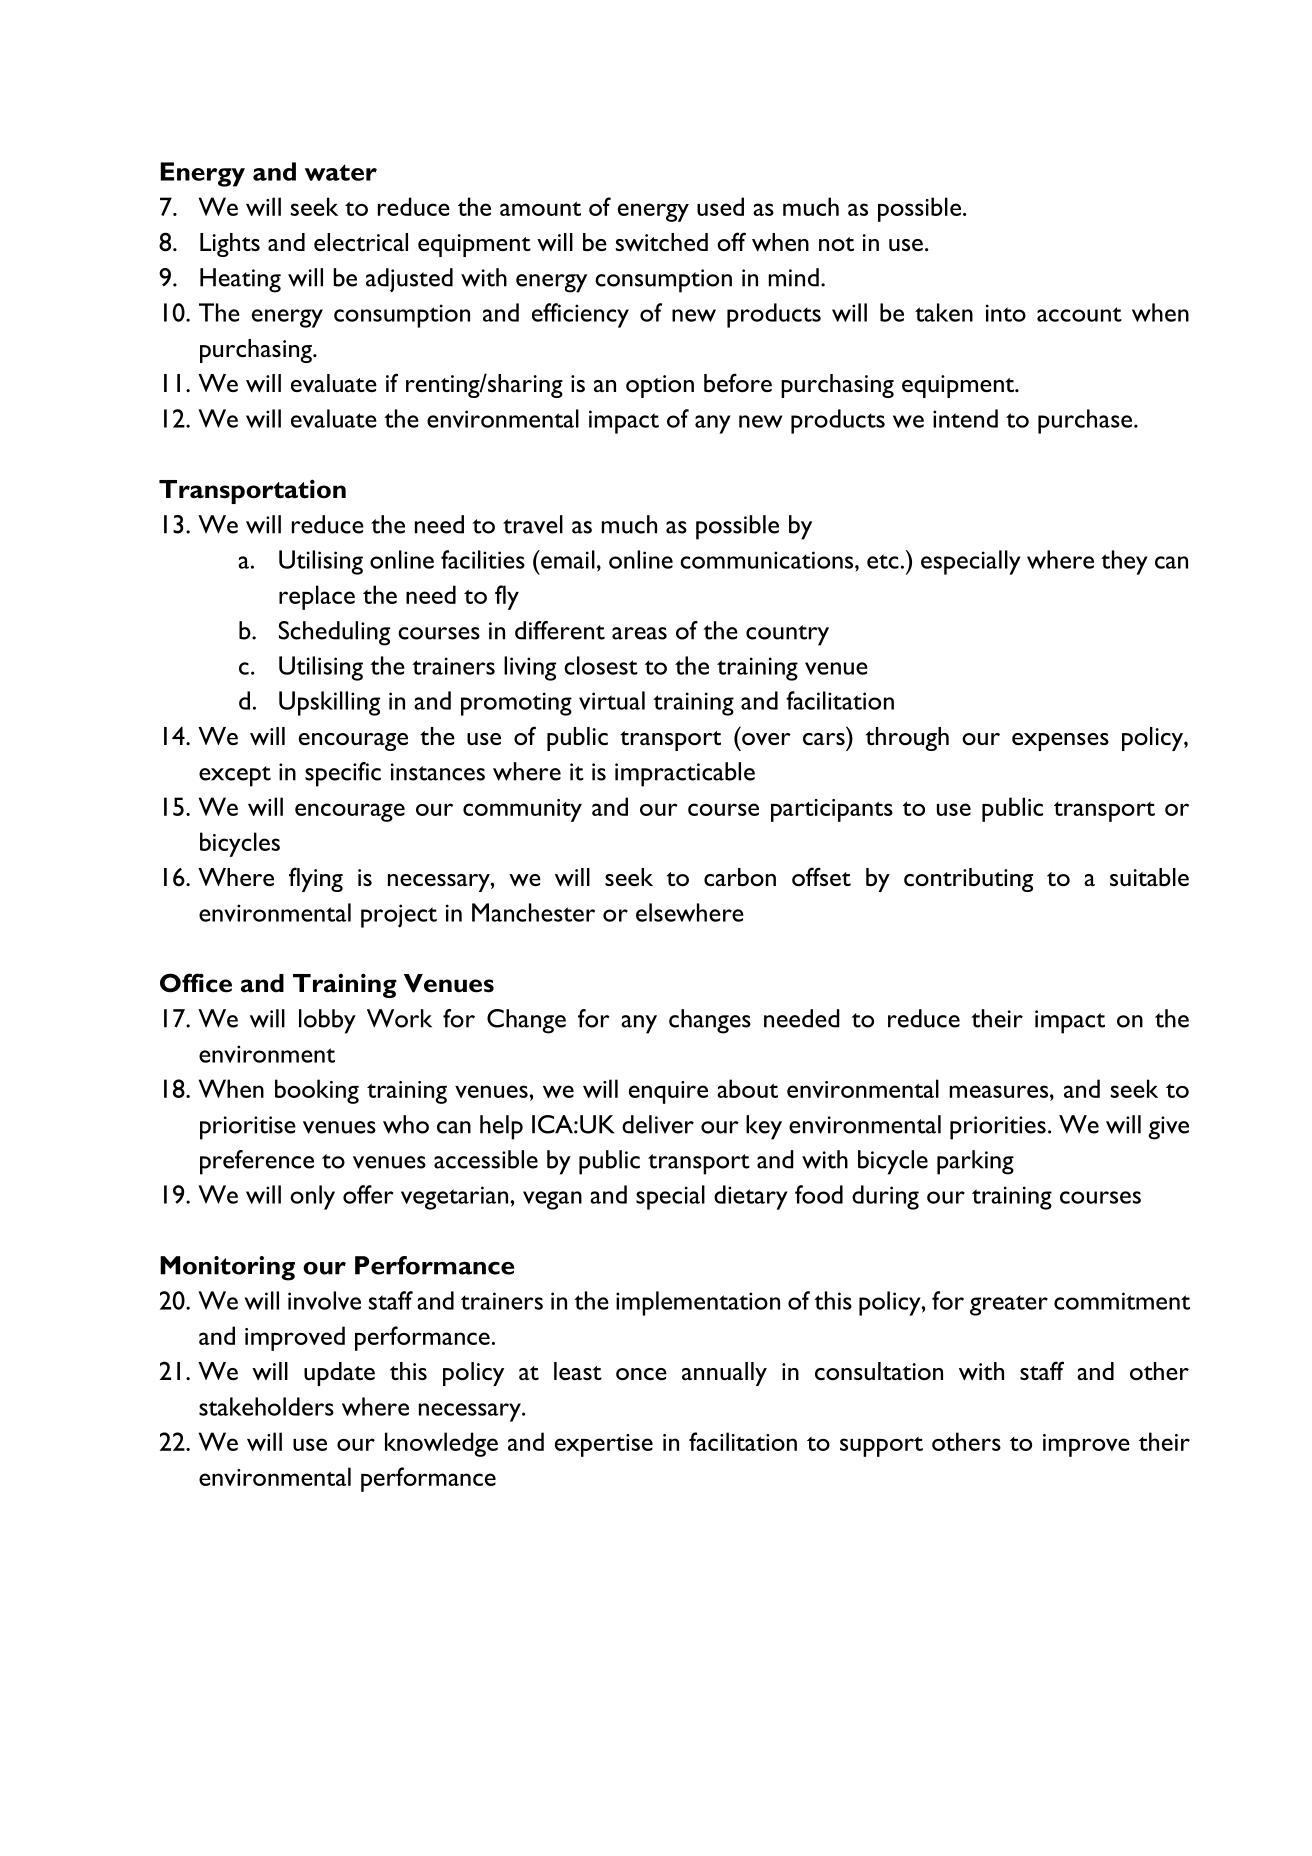  What do you see at coordinates (1079, 314) in the document?
I see `account` at bounding box center [1079, 314].
